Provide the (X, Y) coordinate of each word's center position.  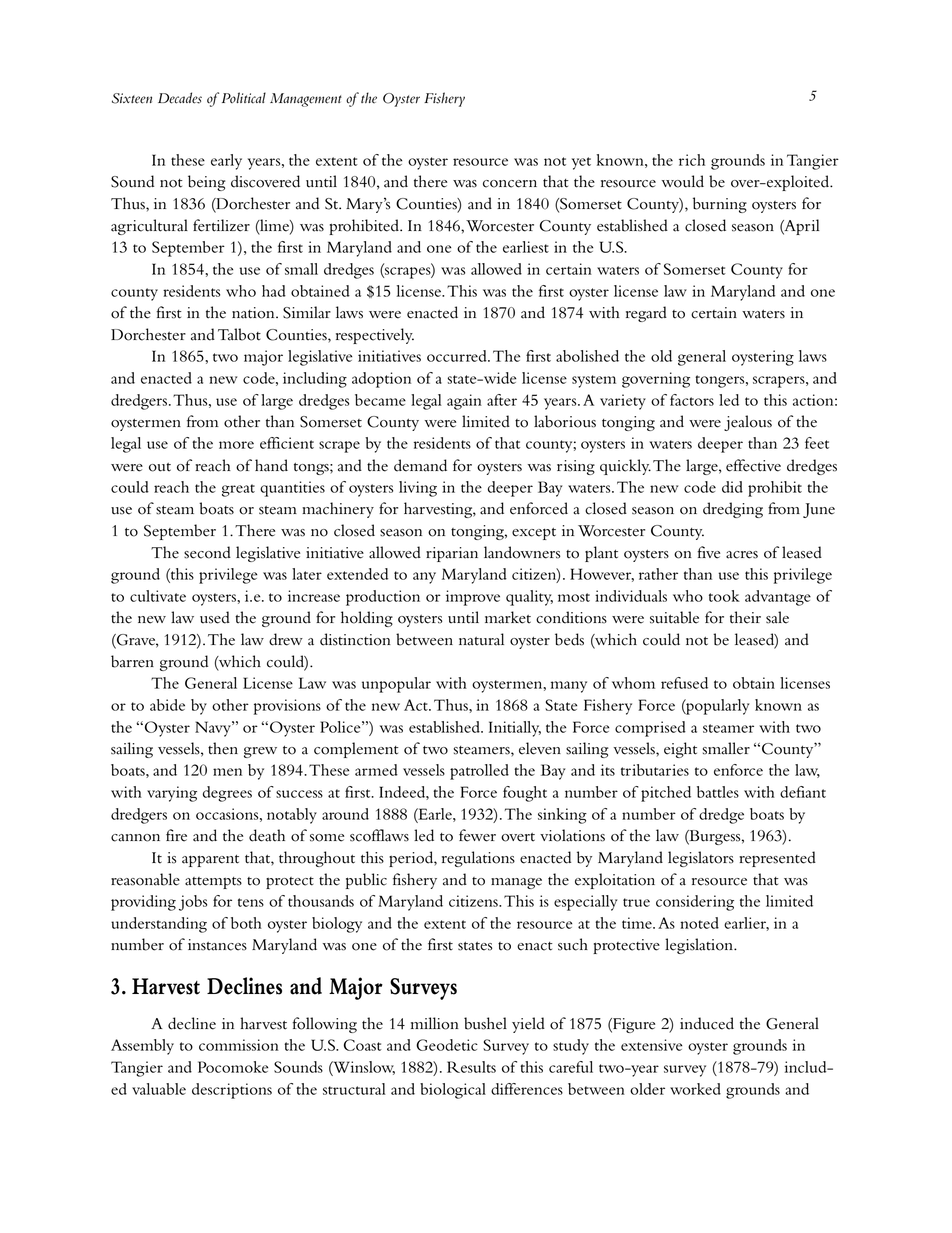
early (226, 162)
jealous (748, 423)
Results (471, 1067)
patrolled (479, 772)
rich (692, 160)
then (223, 748)
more (236, 445)
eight (680, 750)
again (464, 402)
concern (510, 184)
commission (239, 1045)
